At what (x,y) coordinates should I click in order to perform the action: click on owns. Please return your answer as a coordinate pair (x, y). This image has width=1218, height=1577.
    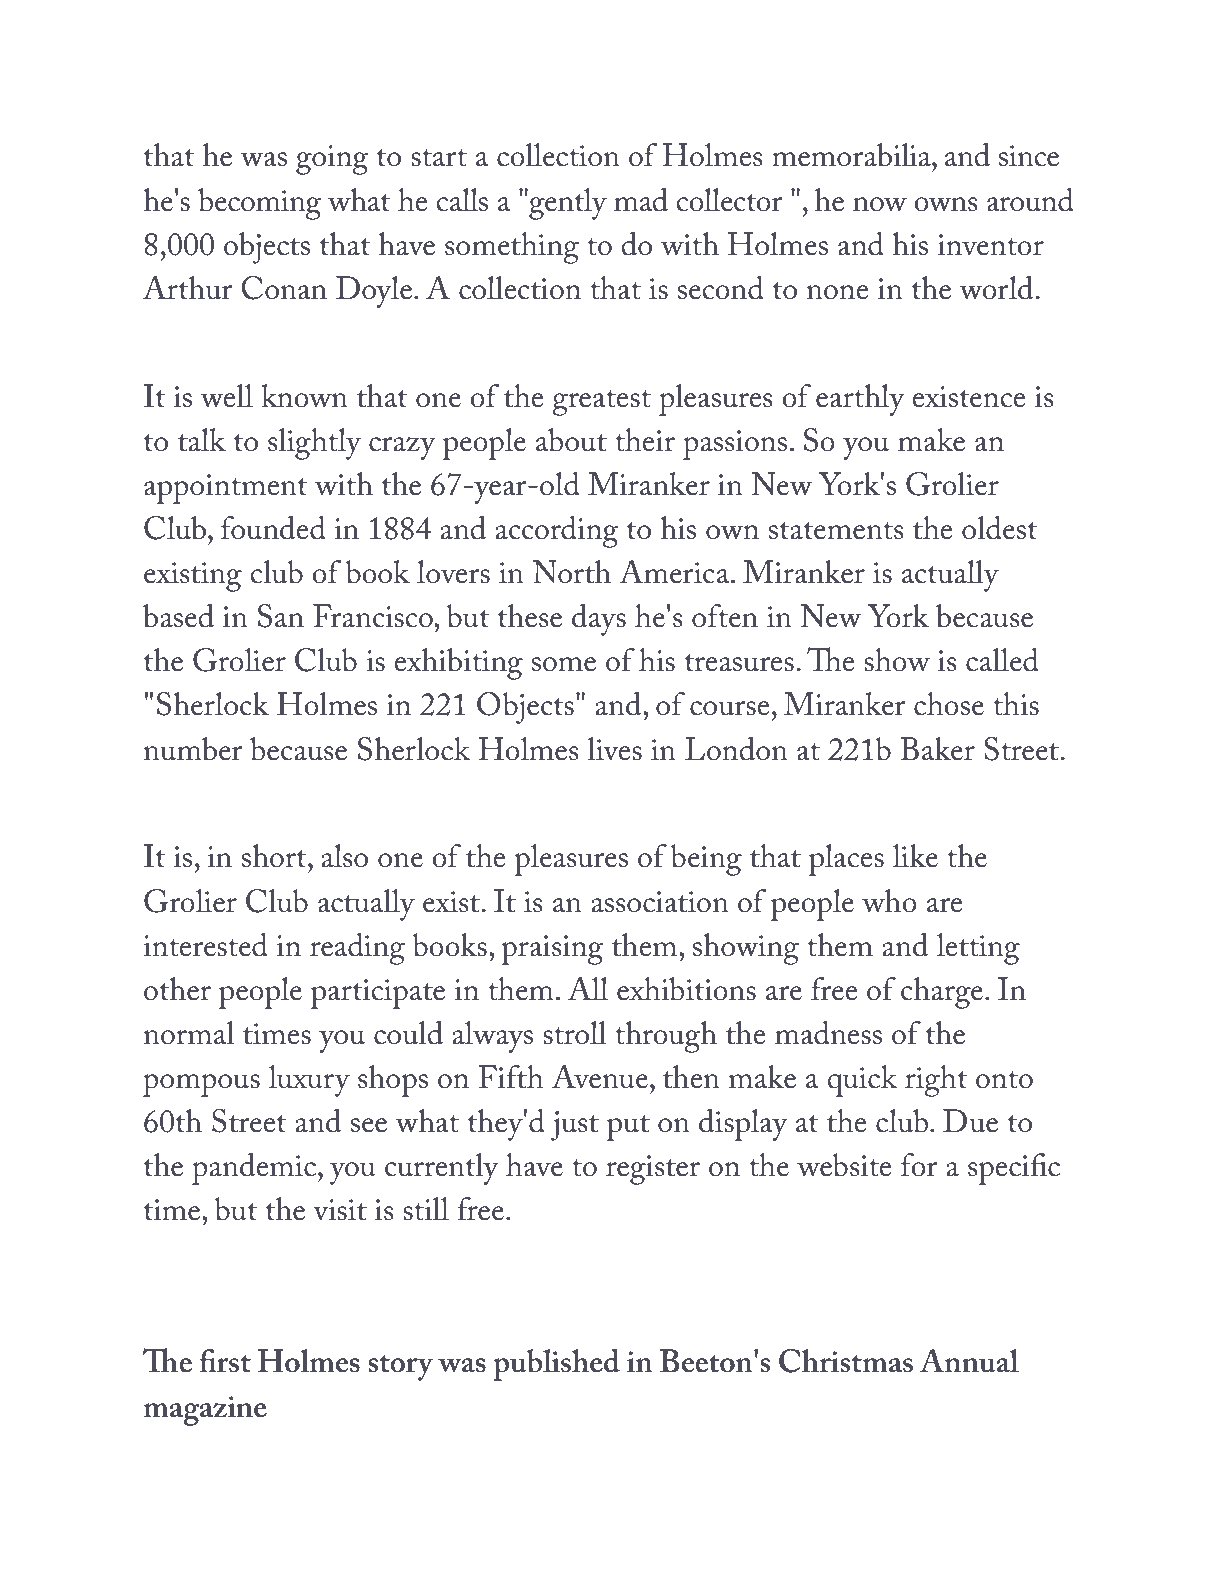
    Looking at the image, I should click on (945, 204).
